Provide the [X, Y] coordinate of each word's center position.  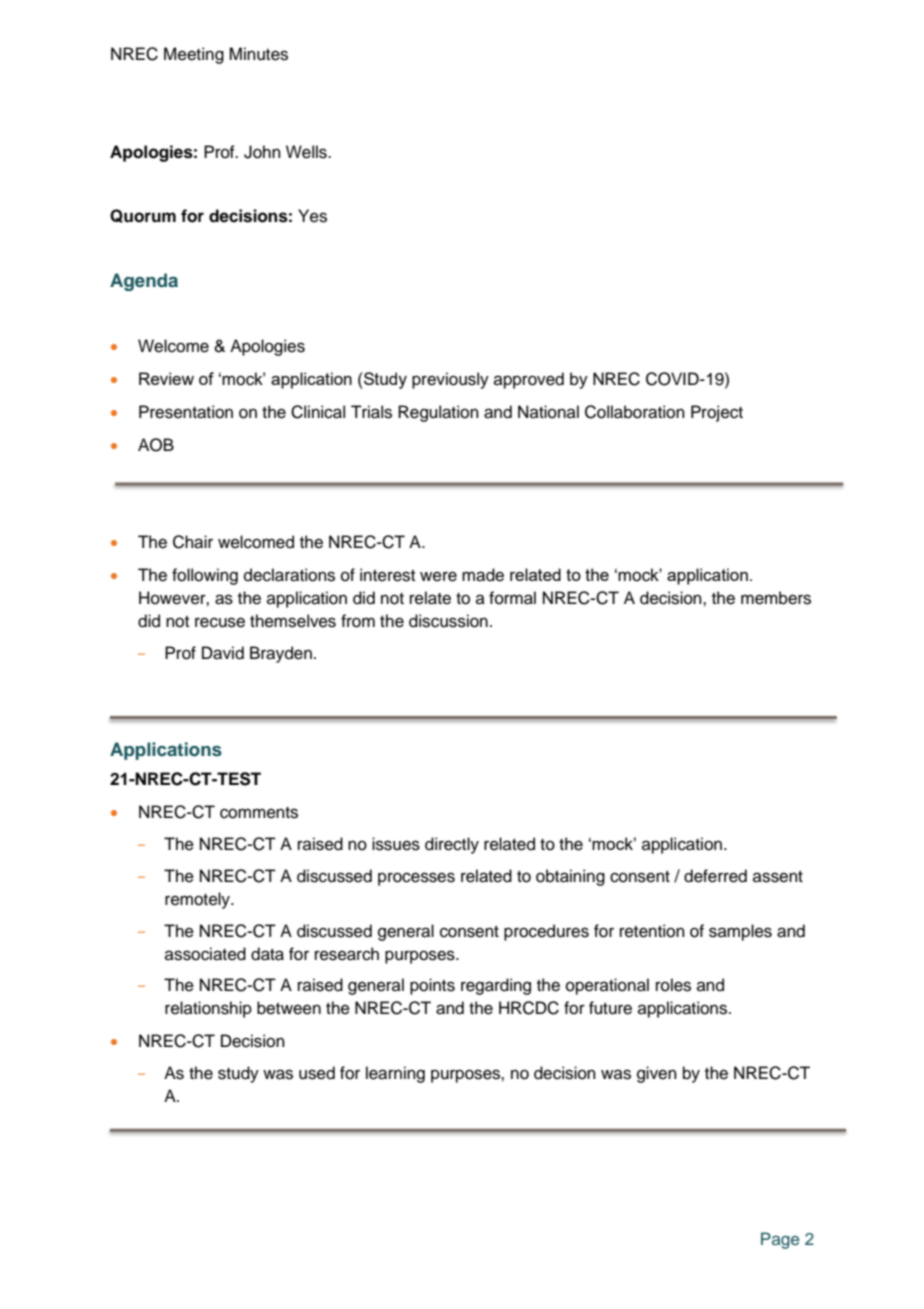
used [317, 1073]
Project [717, 413]
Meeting [194, 55]
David [223, 653]
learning [395, 1074]
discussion [448, 621]
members [776, 598]
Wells [307, 152]
